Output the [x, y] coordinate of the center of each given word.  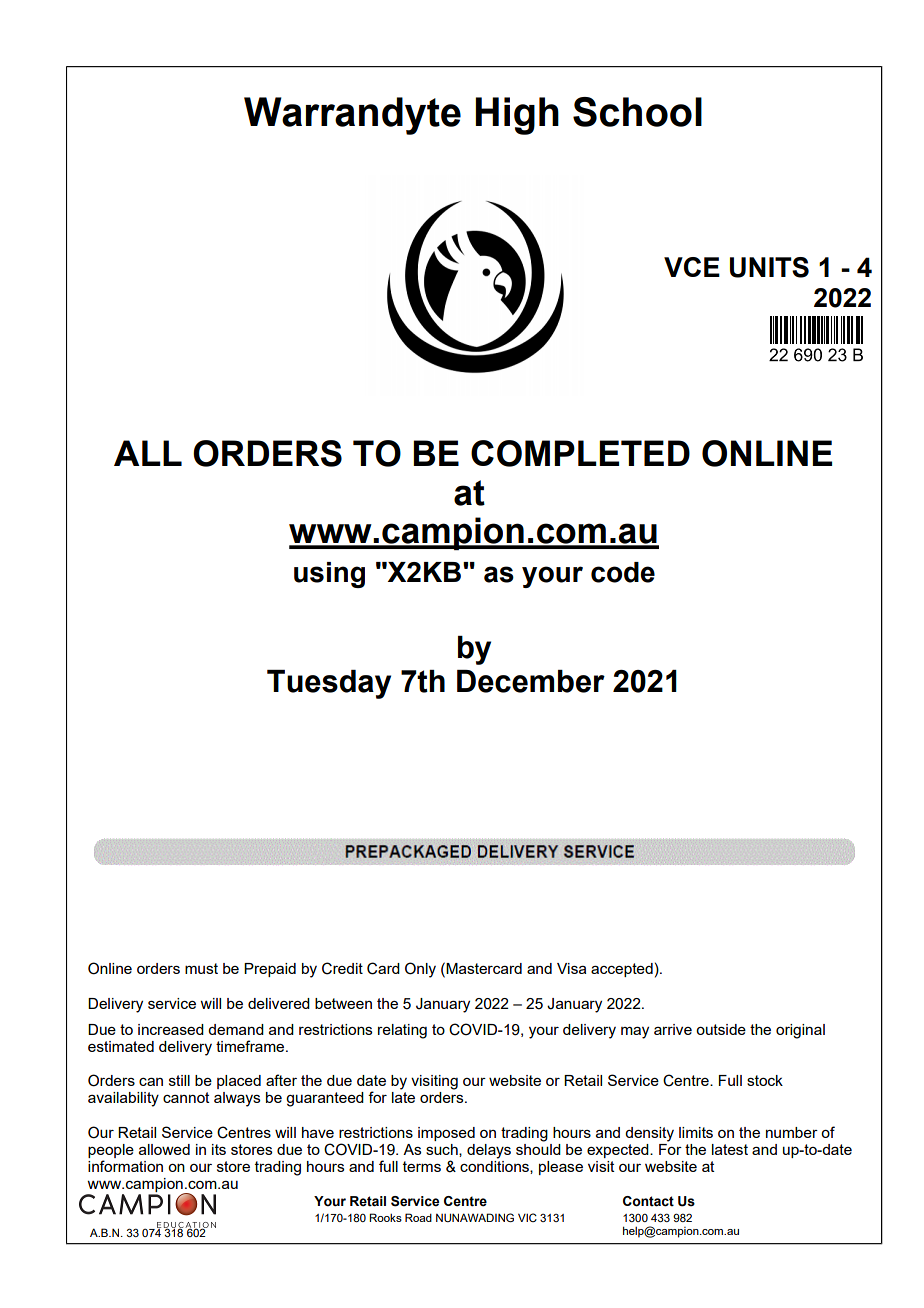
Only [420, 970]
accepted [622, 970]
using [329, 575]
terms [422, 1166]
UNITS [769, 267]
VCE [692, 267]
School [637, 112]
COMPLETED [580, 453]
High [517, 116]
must [201, 968]
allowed [164, 1149]
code [623, 572]
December [531, 681]
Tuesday [329, 684]
